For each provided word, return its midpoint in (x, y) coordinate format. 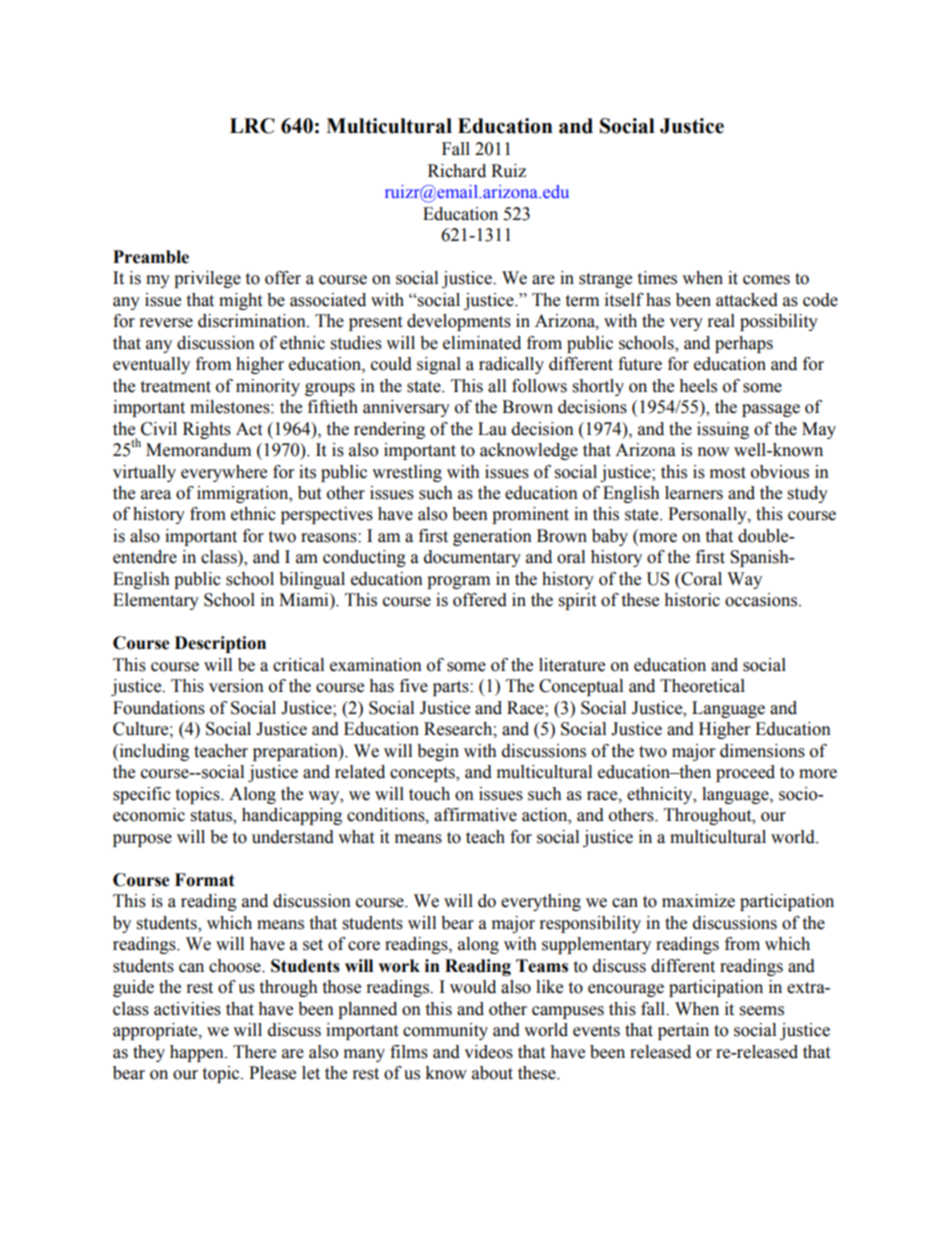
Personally (708, 515)
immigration (244, 494)
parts (452, 688)
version (236, 686)
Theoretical (702, 686)
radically (511, 365)
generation (492, 537)
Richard (457, 171)
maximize (698, 901)
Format (205, 880)
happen (198, 1053)
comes (766, 280)
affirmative (475, 815)
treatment (175, 387)
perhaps (744, 344)
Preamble (151, 257)
